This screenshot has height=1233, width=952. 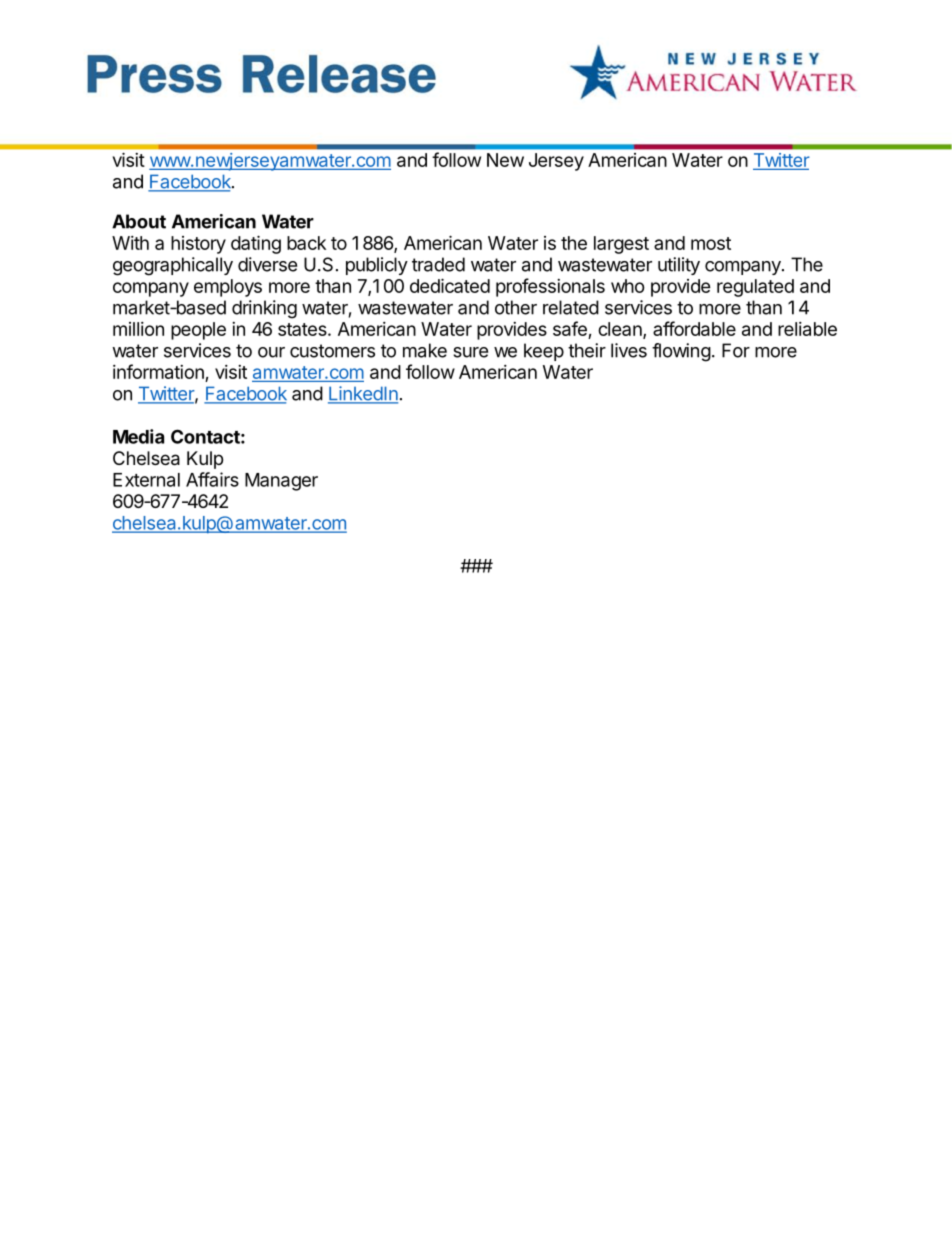 What do you see at coordinates (470, 352) in the screenshot?
I see `sure` at bounding box center [470, 352].
